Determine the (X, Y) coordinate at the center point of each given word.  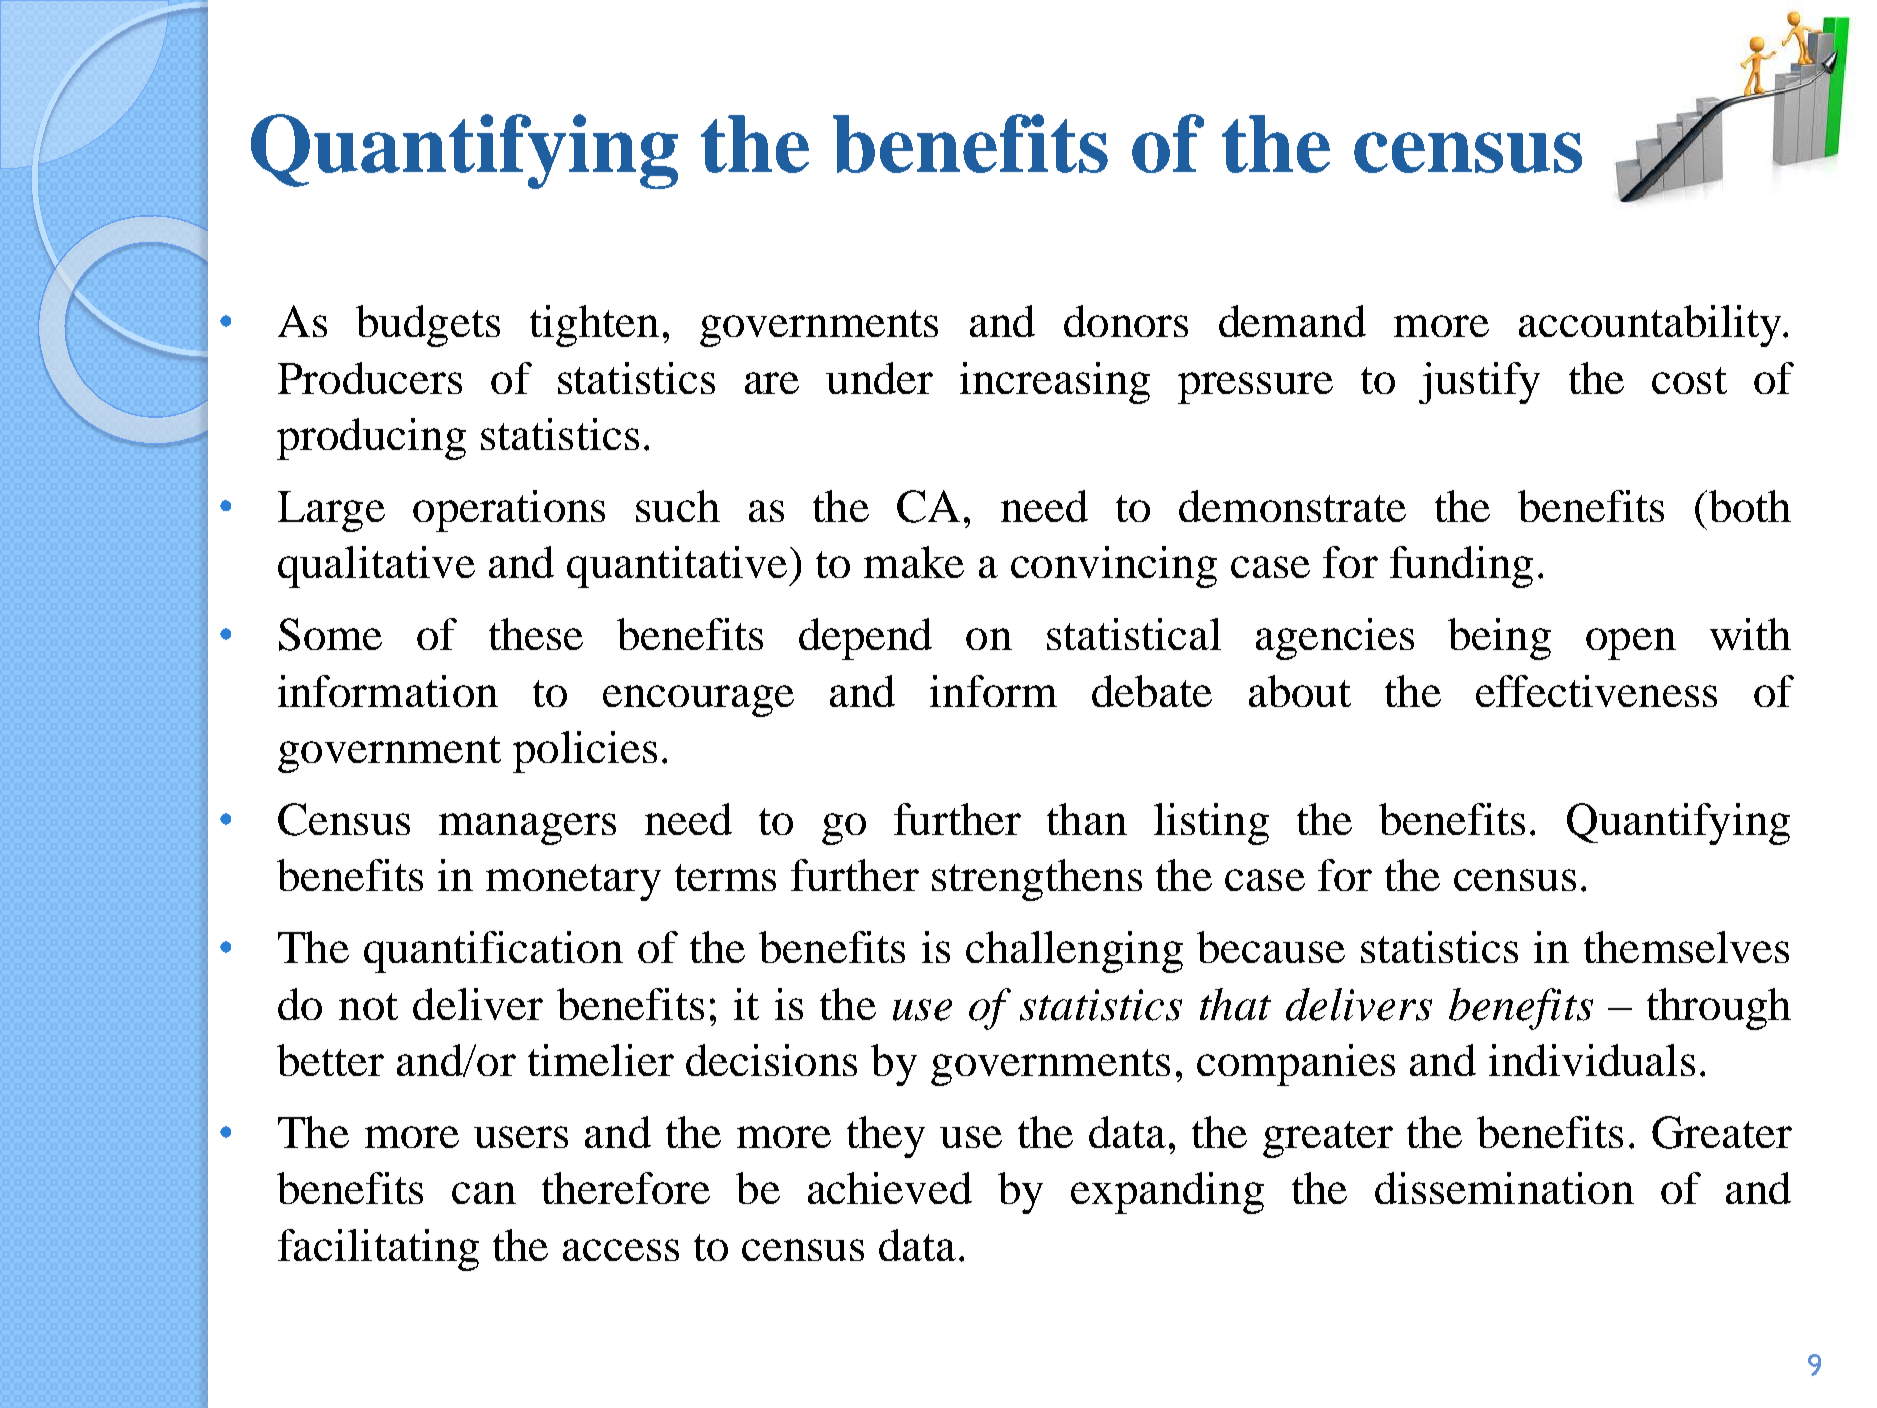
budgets (428, 326)
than (1087, 819)
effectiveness (1596, 691)
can (484, 1193)
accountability (1651, 326)
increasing (1055, 383)
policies (585, 752)
